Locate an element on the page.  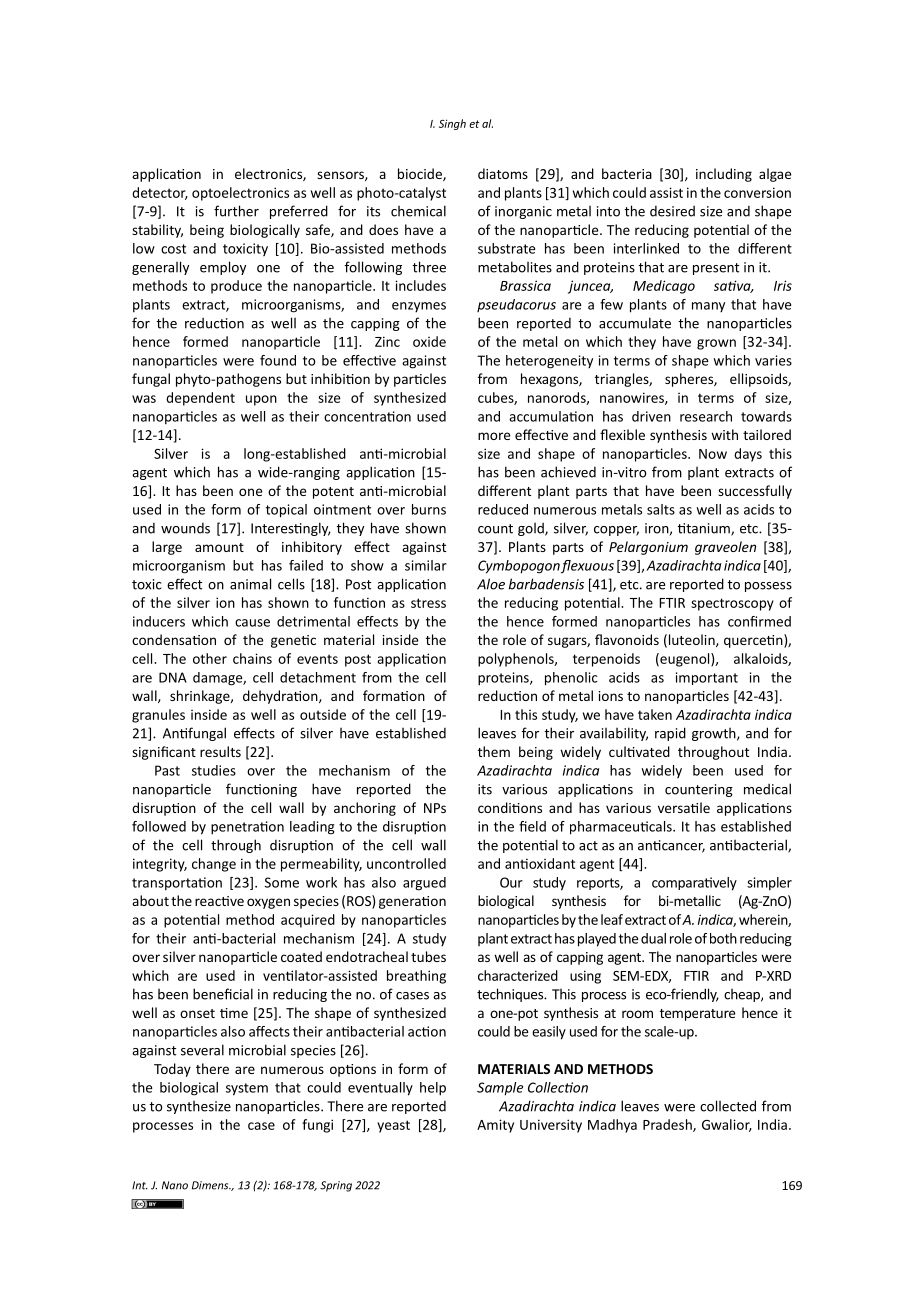
important is located at coordinates (707, 678).
